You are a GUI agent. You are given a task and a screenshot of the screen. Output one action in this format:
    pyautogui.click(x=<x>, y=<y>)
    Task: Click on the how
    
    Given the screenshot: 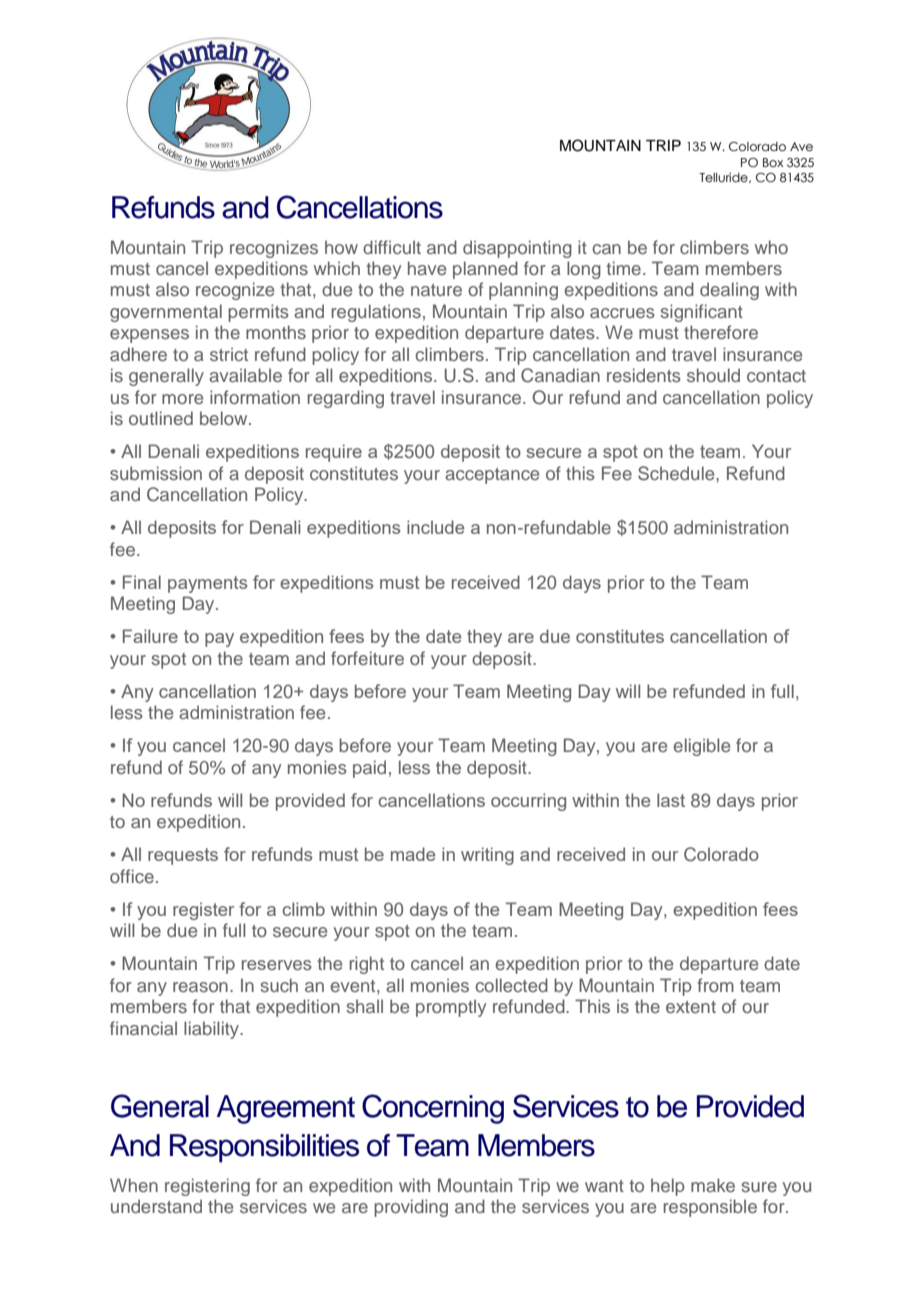 What is the action you would take?
    pyautogui.click(x=341, y=247)
